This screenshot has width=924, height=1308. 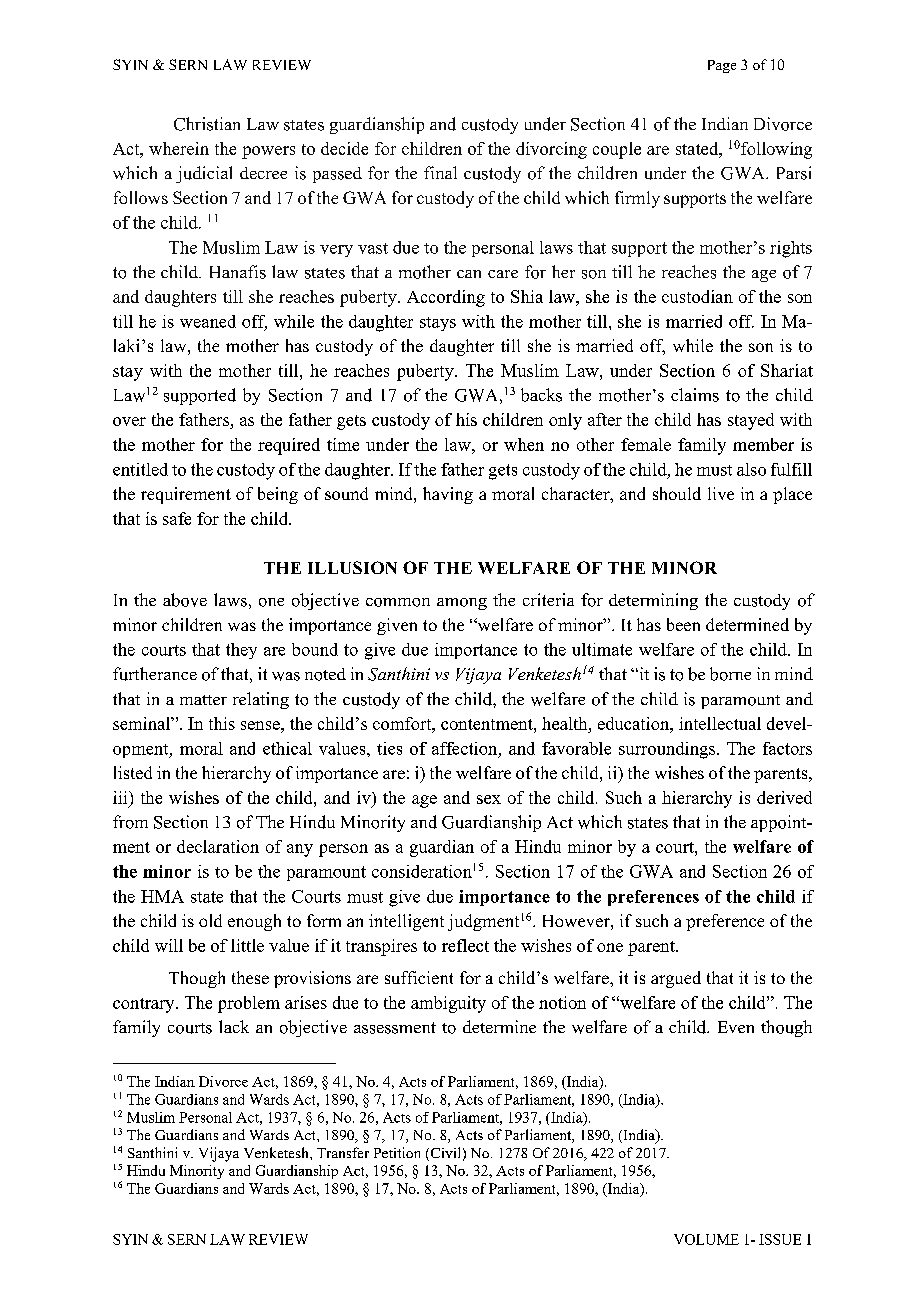 I want to click on Petition, so click(x=397, y=1152).
